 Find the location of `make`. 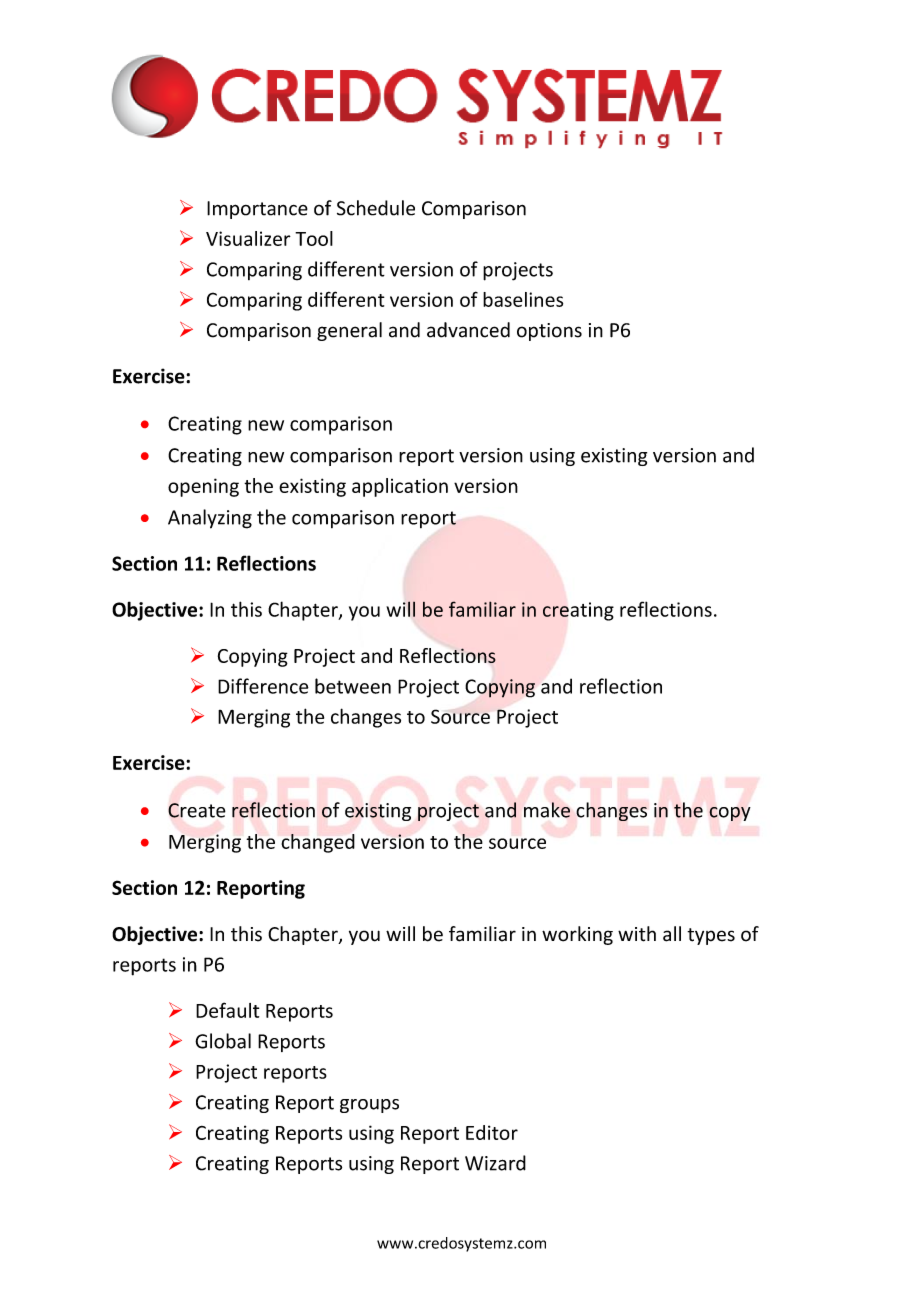

make is located at coordinates (547, 810).
